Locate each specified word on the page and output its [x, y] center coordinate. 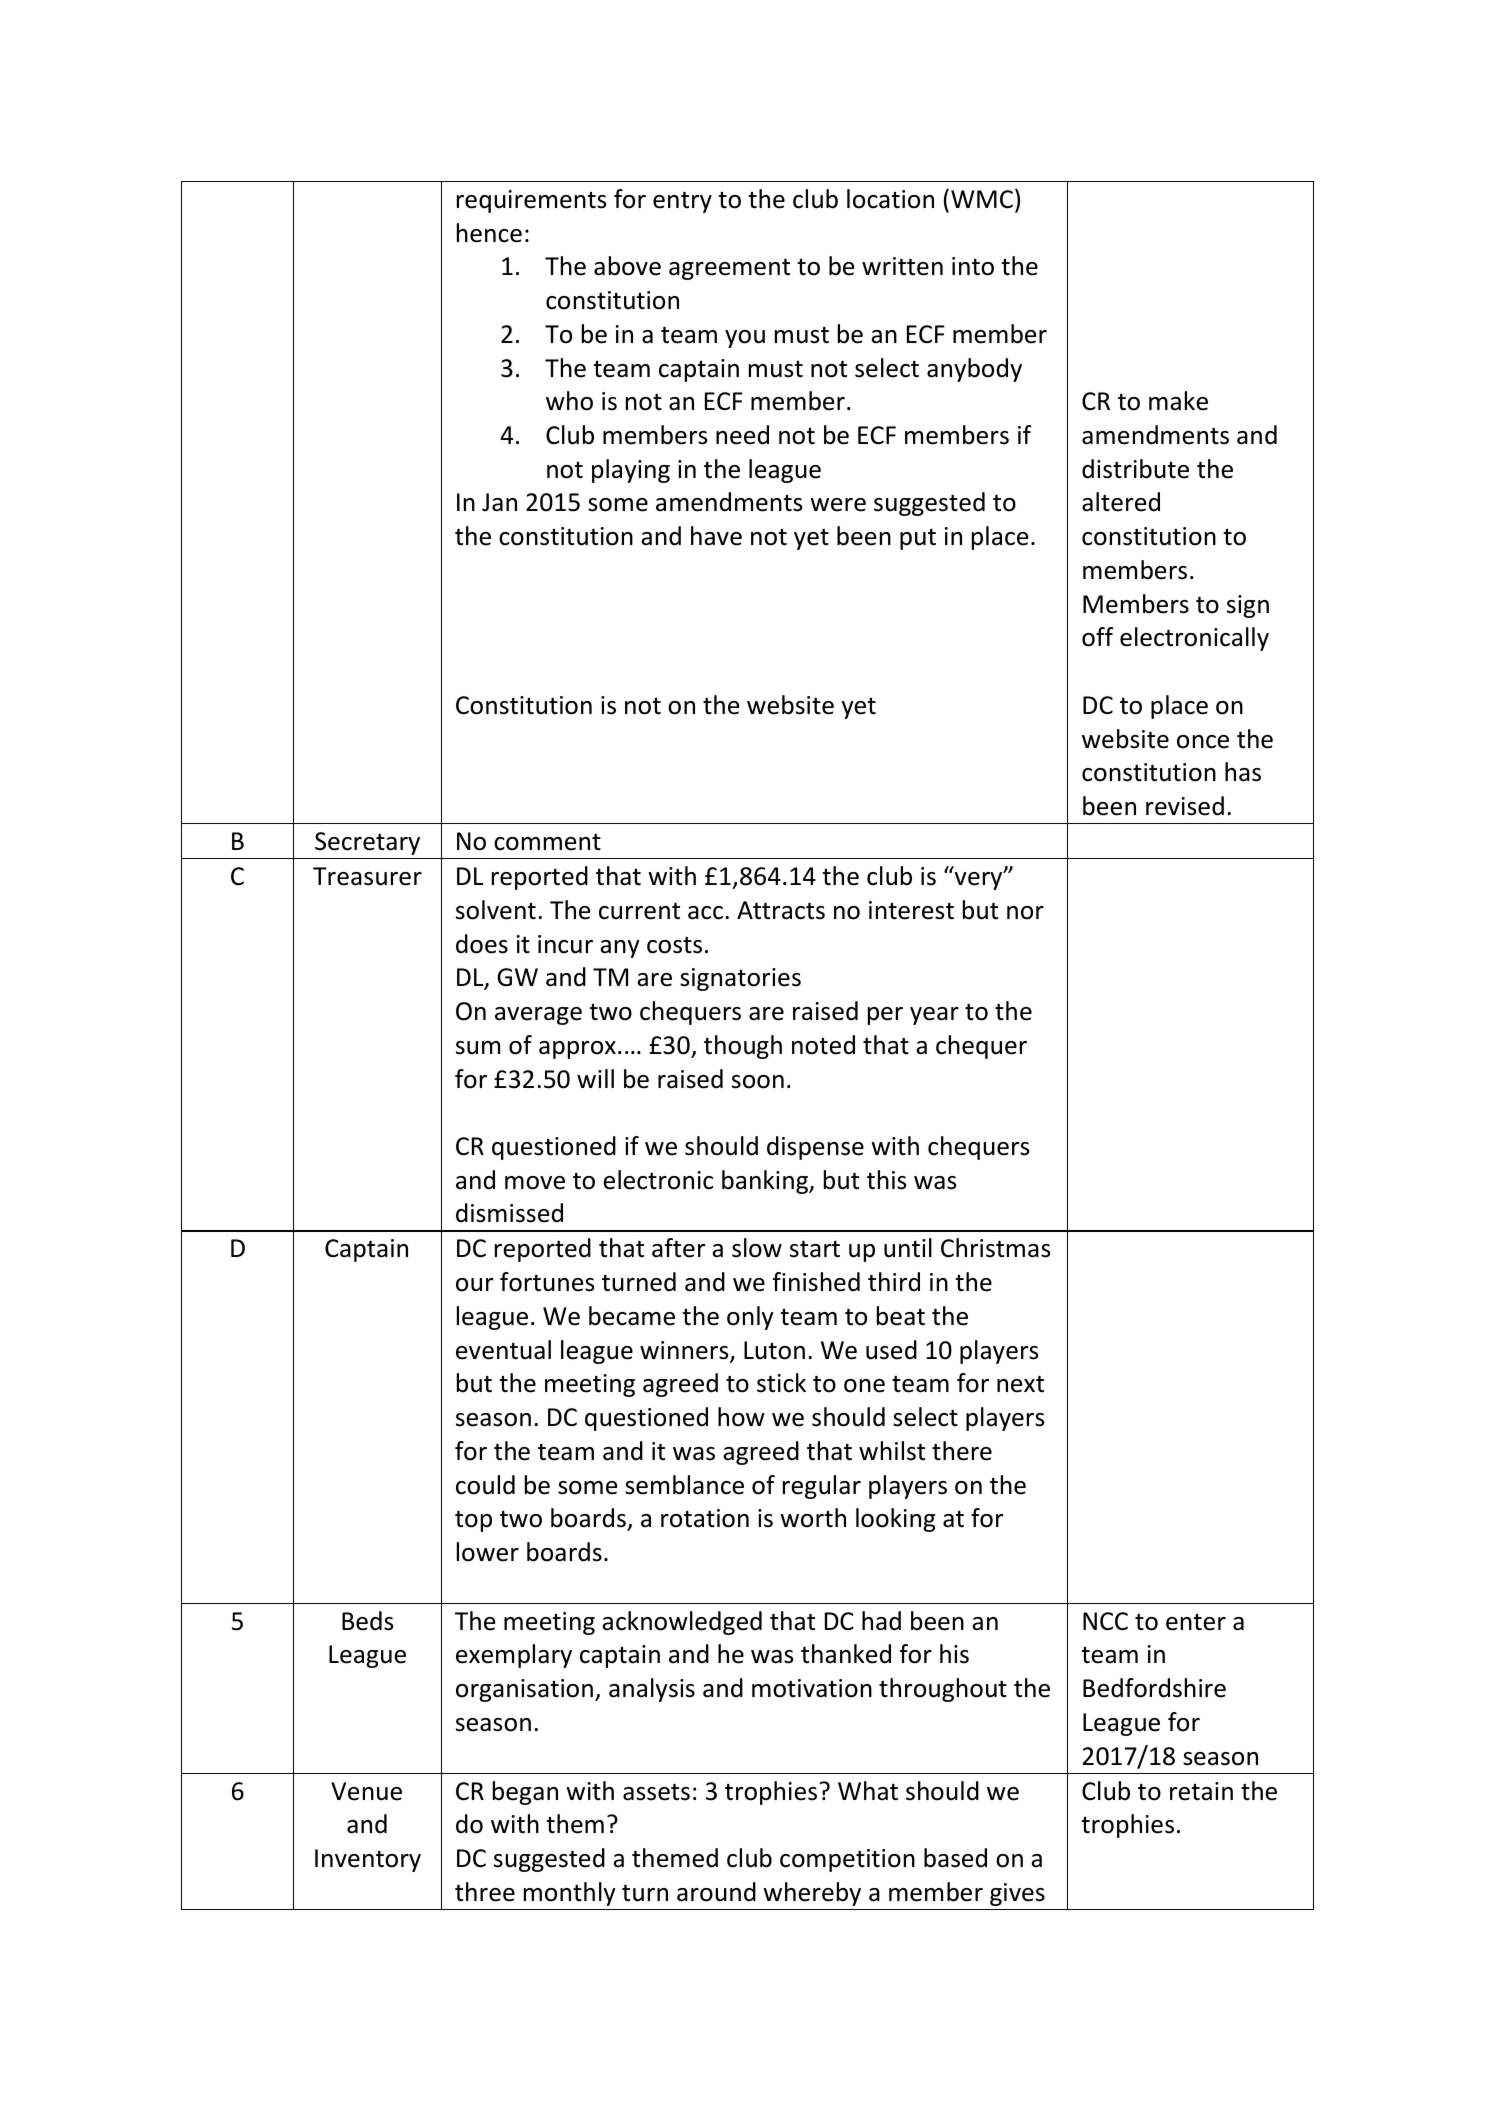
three [485, 1892]
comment [547, 842]
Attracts [781, 910]
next [1020, 1384]
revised [1185, 806]
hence [489, 233]
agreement [729, 269]
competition [847, 1860]
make [1178, 401]
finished [816, 1282]
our [474, 1285]
